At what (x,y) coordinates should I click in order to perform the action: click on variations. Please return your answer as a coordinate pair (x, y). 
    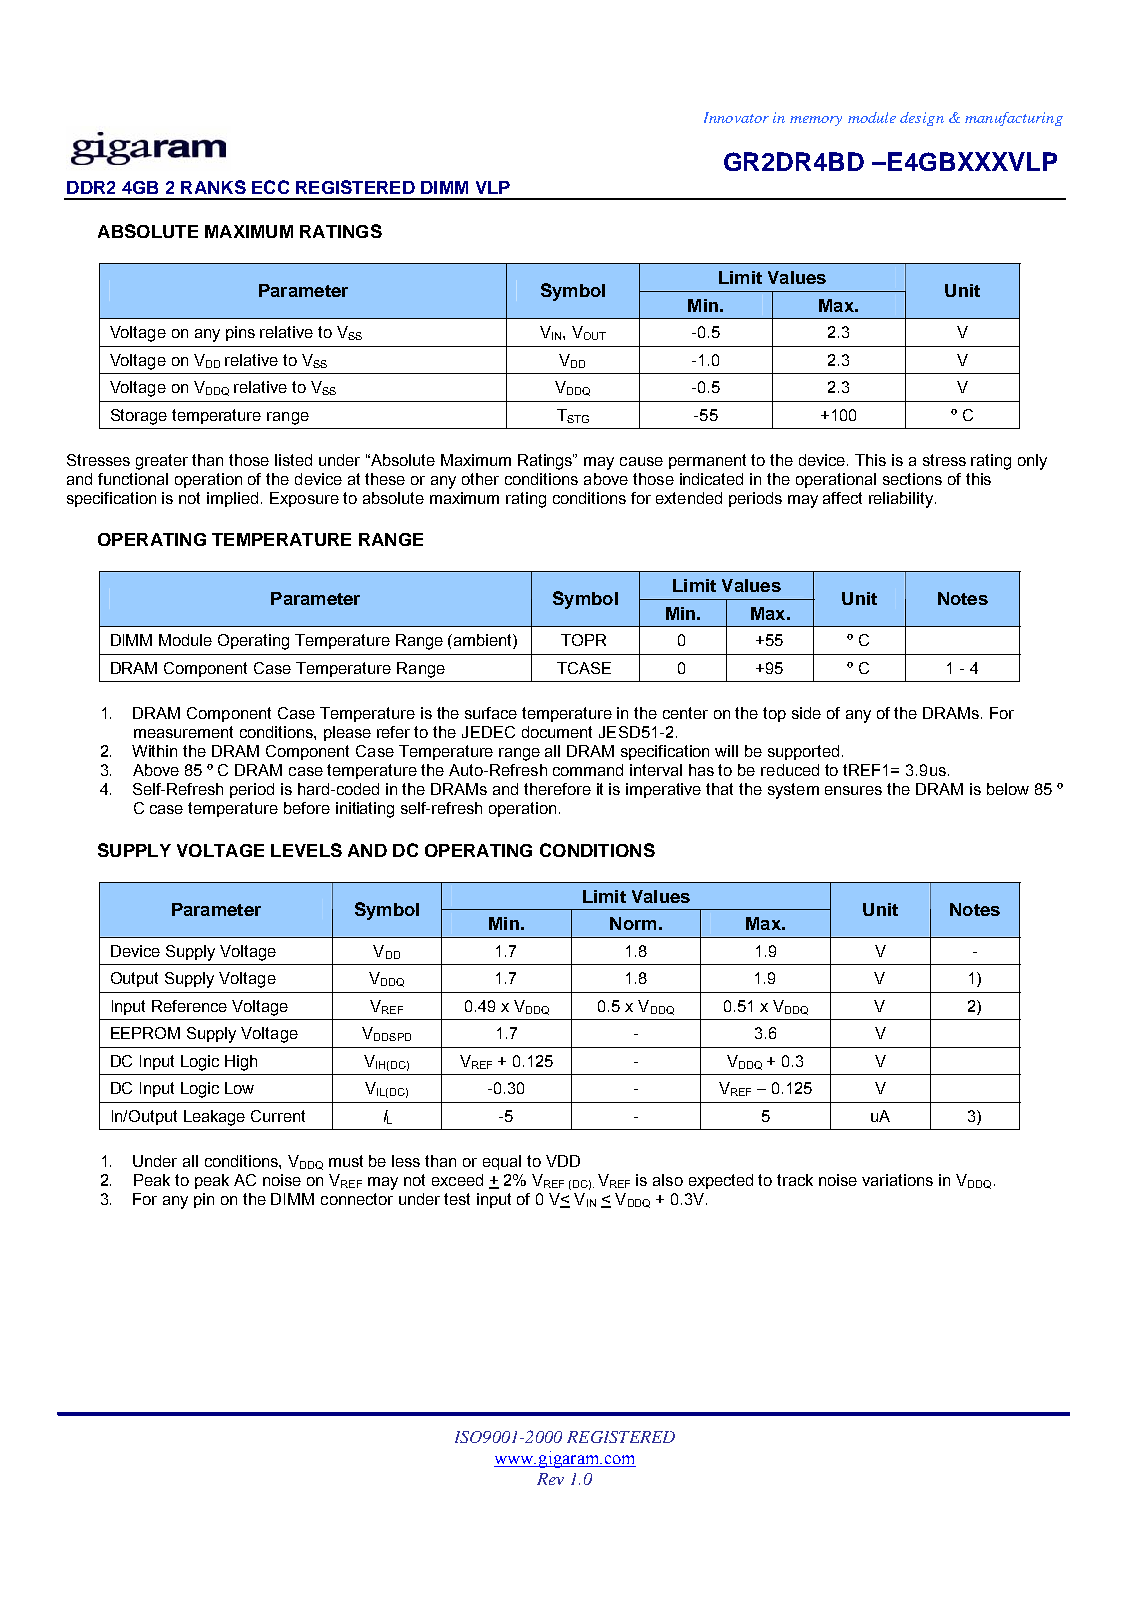
    Looking at the image, I should click on (897, 1180).
